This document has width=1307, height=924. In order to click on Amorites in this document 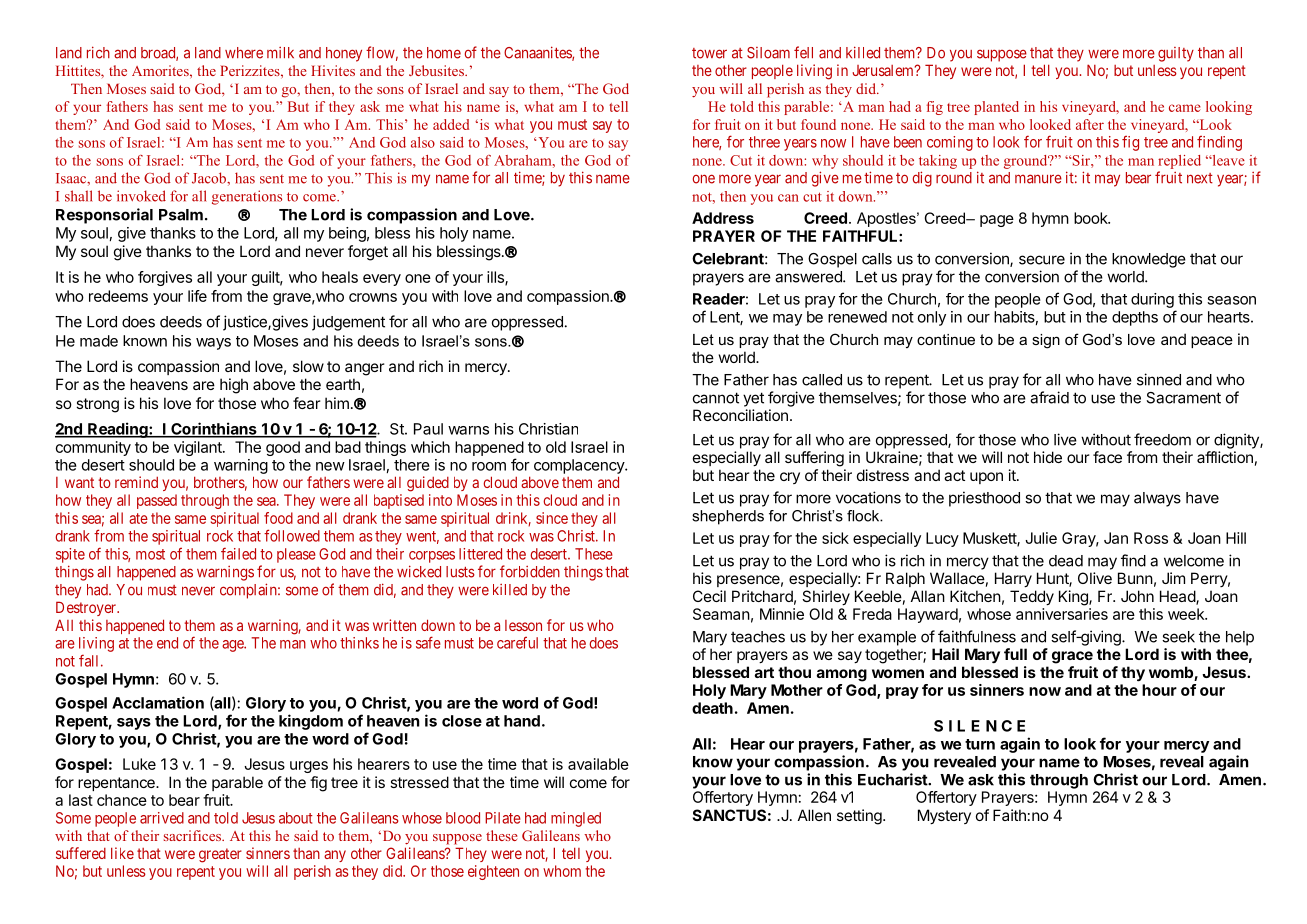, I will do `click(161, 70)`.
